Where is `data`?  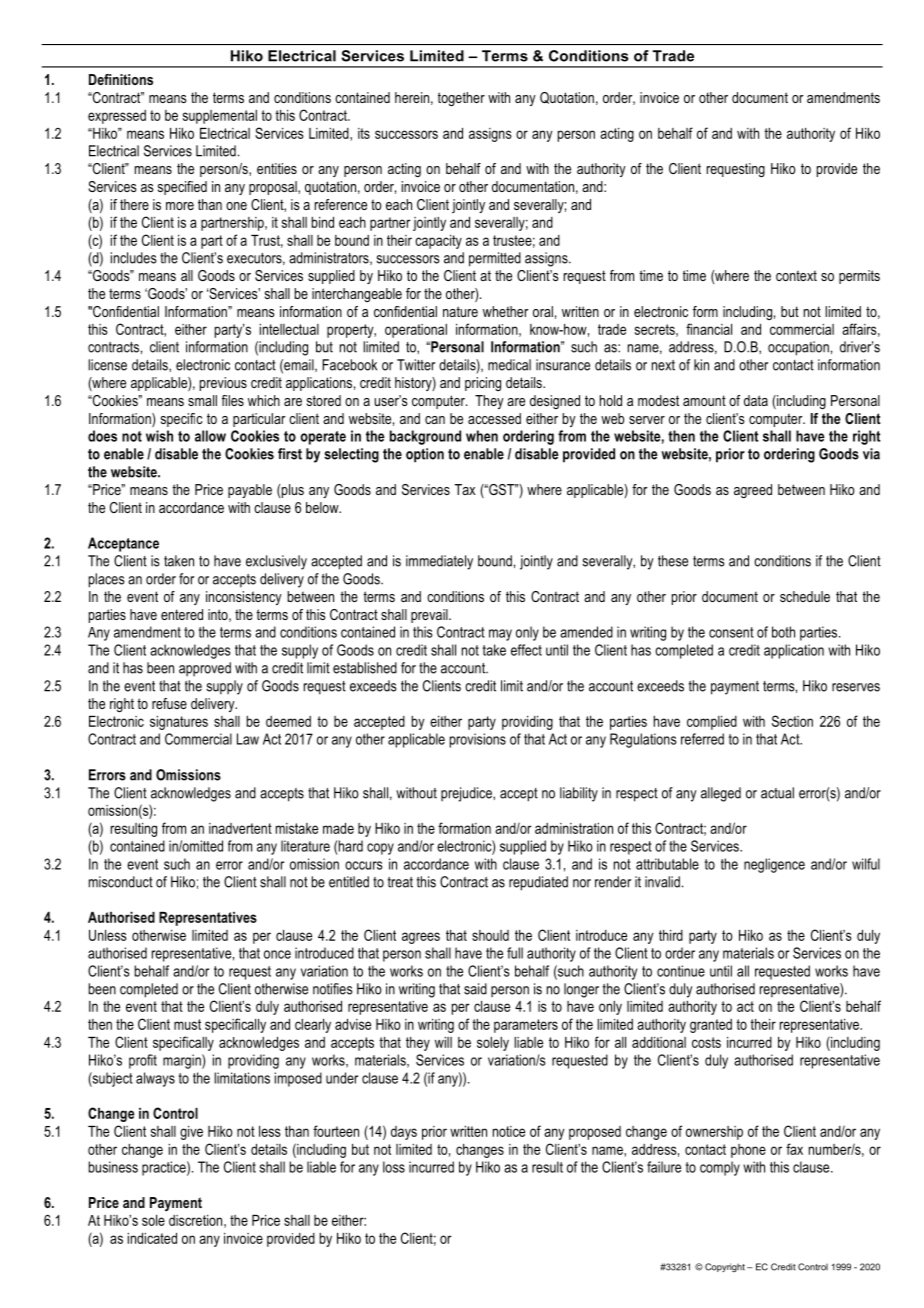 data is located at coordinates (756, 400).
